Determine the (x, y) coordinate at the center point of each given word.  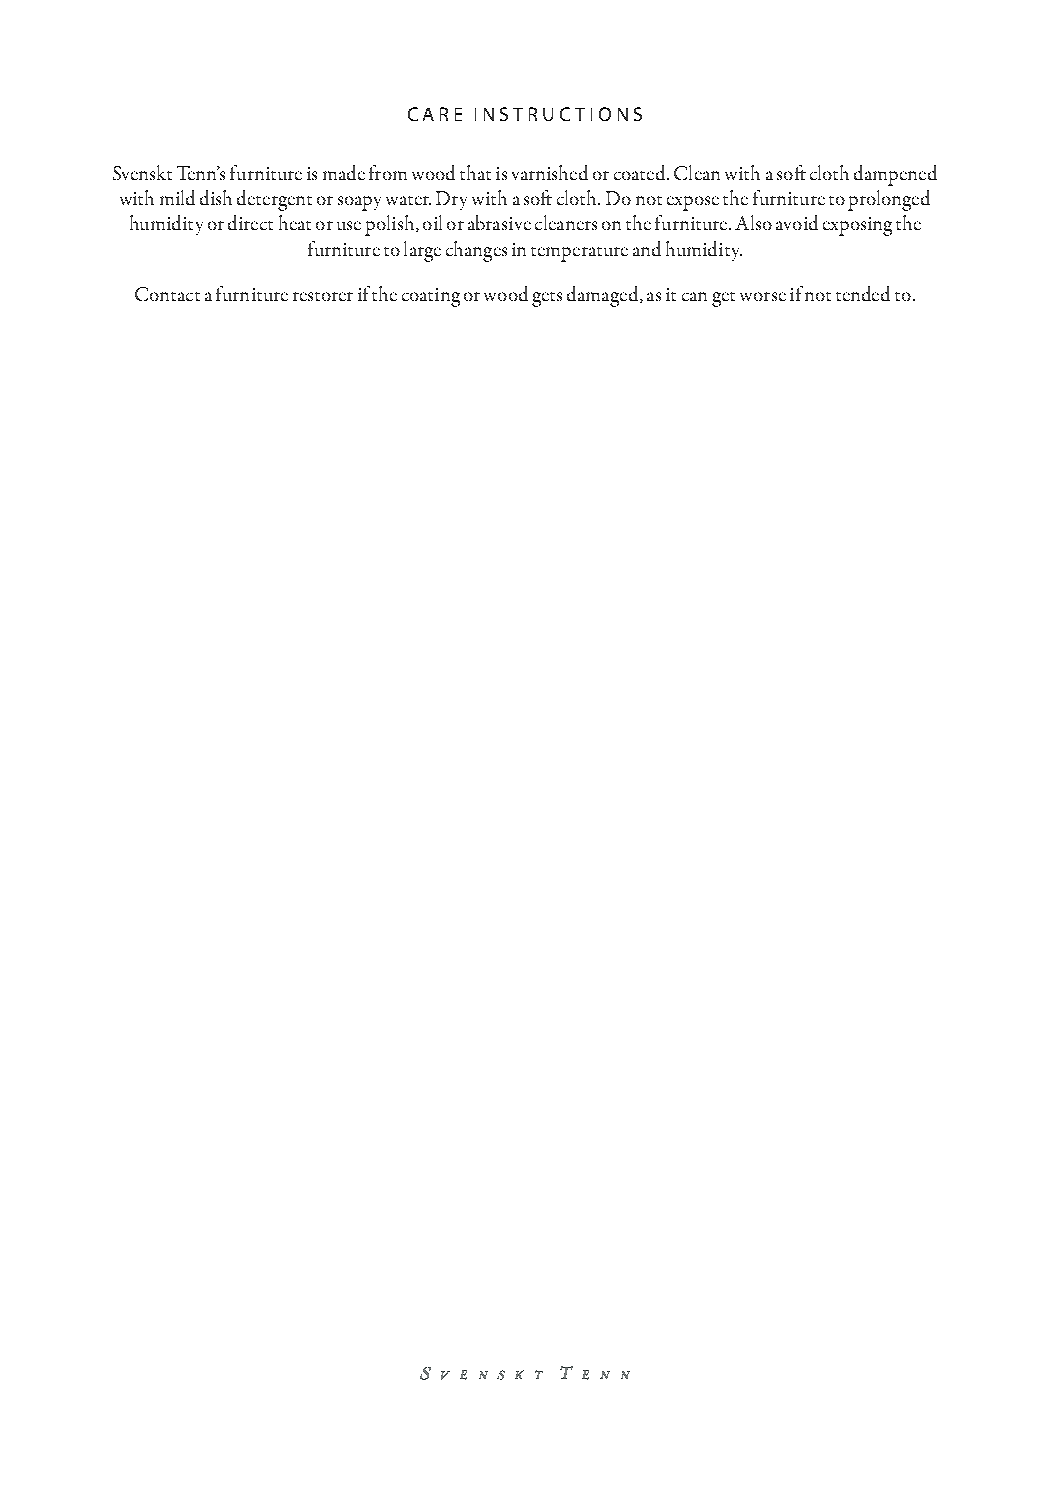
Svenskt (142, 172)
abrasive (499, 222)
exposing (857, 226)
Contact (167, 294)
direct (250, 222)
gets (547, 299)
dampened (895, 175)
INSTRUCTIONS (558, 114)
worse (763, 296)
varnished (550, 172)
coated (641, 172)
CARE (435, 114)
